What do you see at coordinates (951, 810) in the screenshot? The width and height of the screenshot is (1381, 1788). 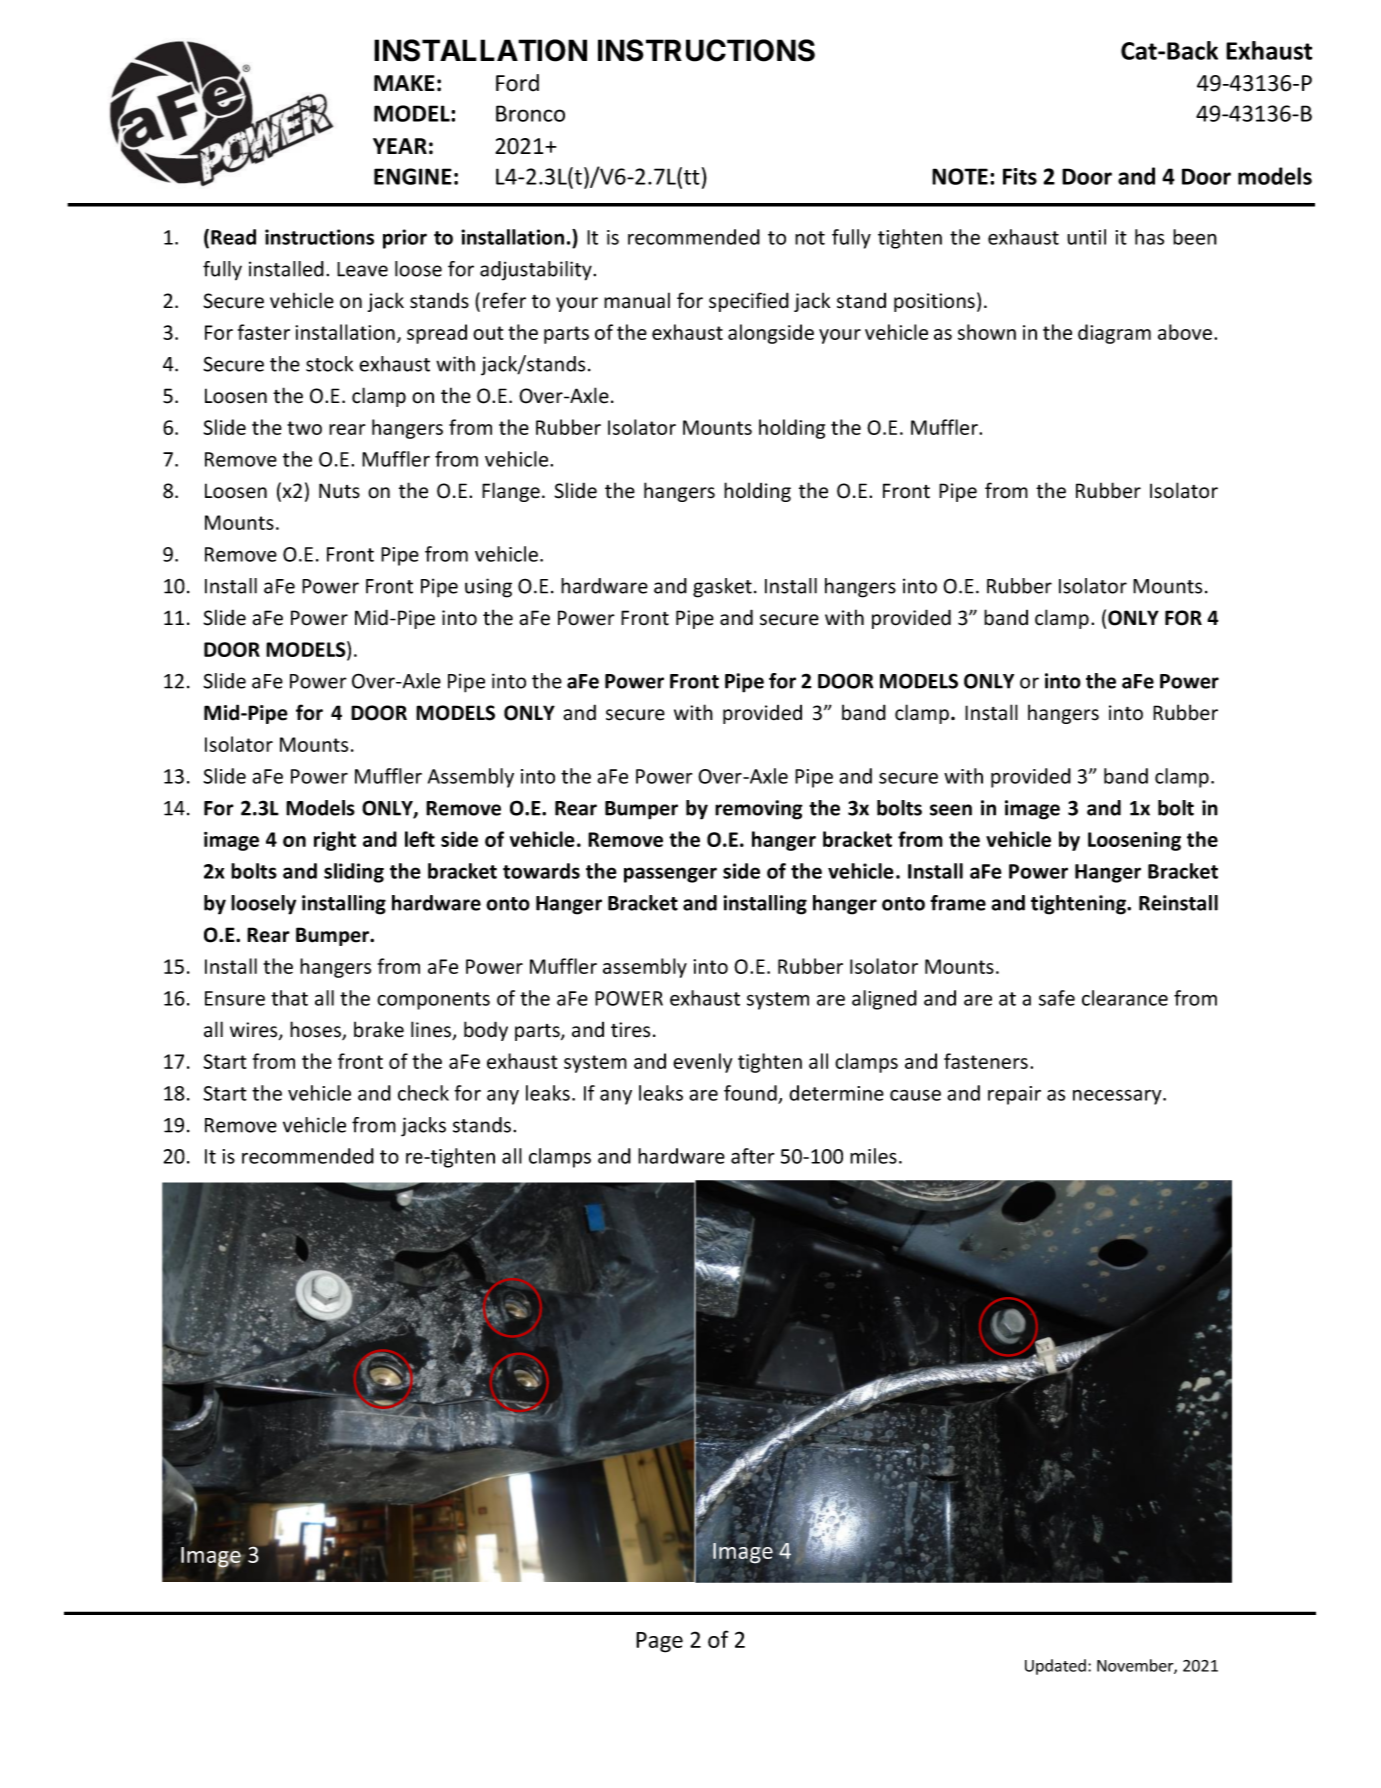 I see `seen` at bounding box center [951, 810].
